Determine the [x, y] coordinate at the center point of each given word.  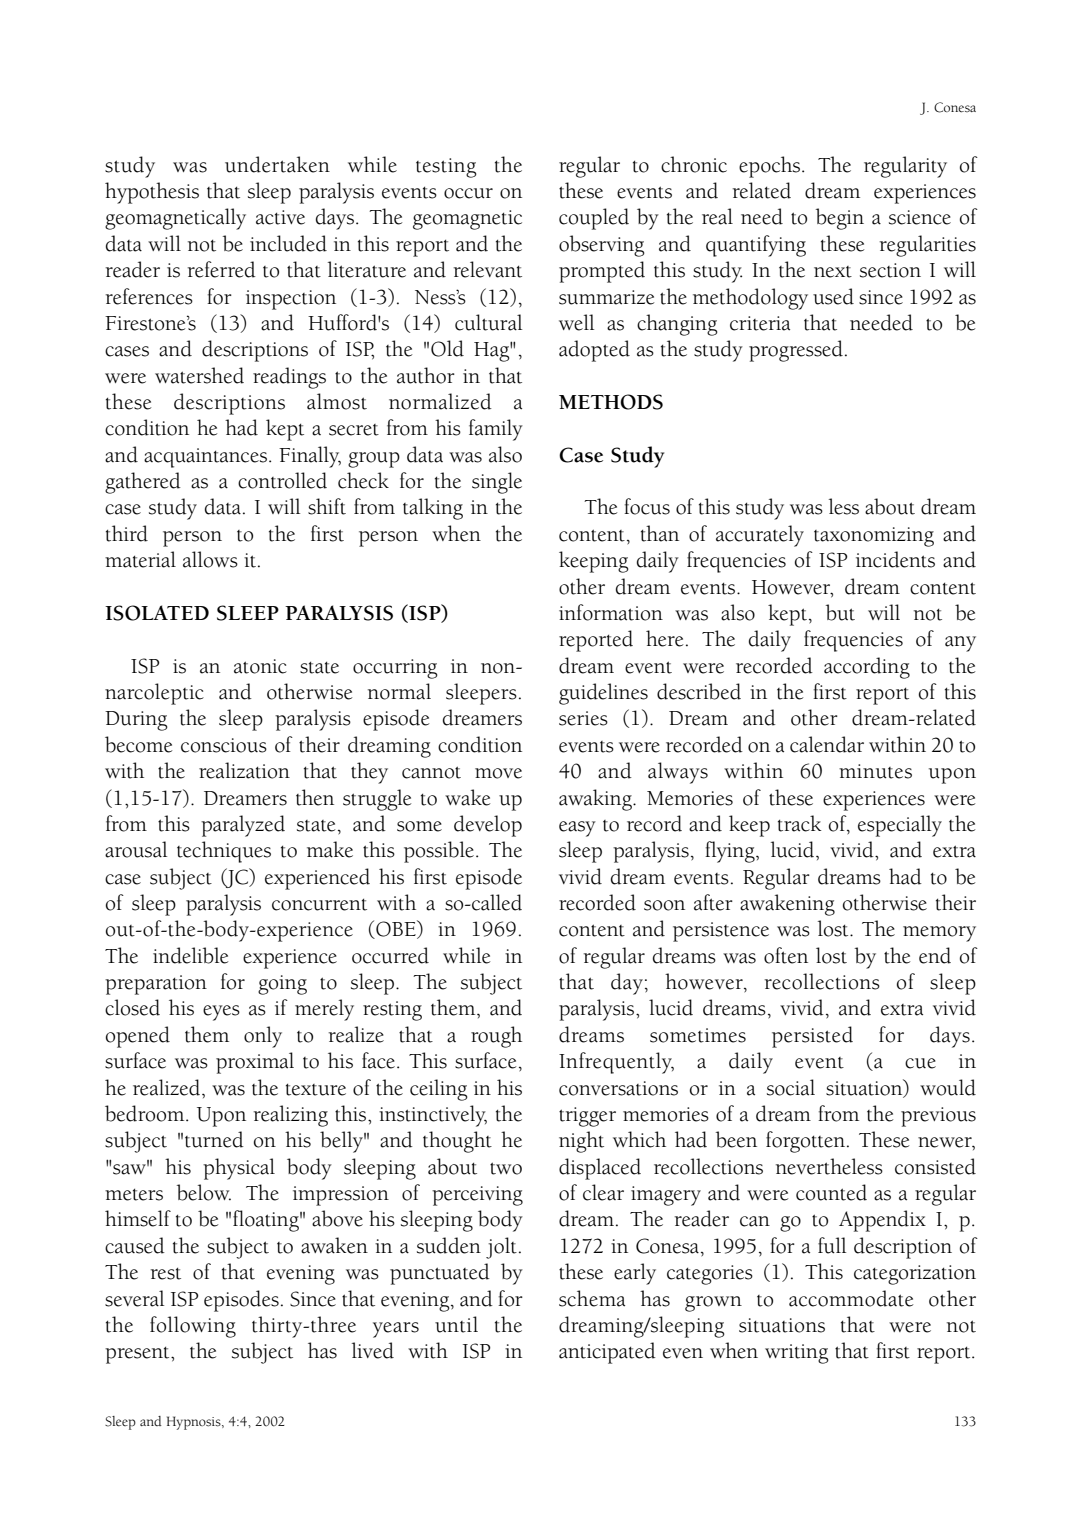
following [193, 1327]
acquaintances [205, 458]
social [791, 1087]
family [496, 430]
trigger [587, 1117]
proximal [255, 1063]
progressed [796, 351]
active [280, 217]
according [867, 668]
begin [840, 219]
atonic [260, 666]
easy [577, 829]
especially [900, 826]
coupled [594, 219]
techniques [224, 852]
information [611, 612]
